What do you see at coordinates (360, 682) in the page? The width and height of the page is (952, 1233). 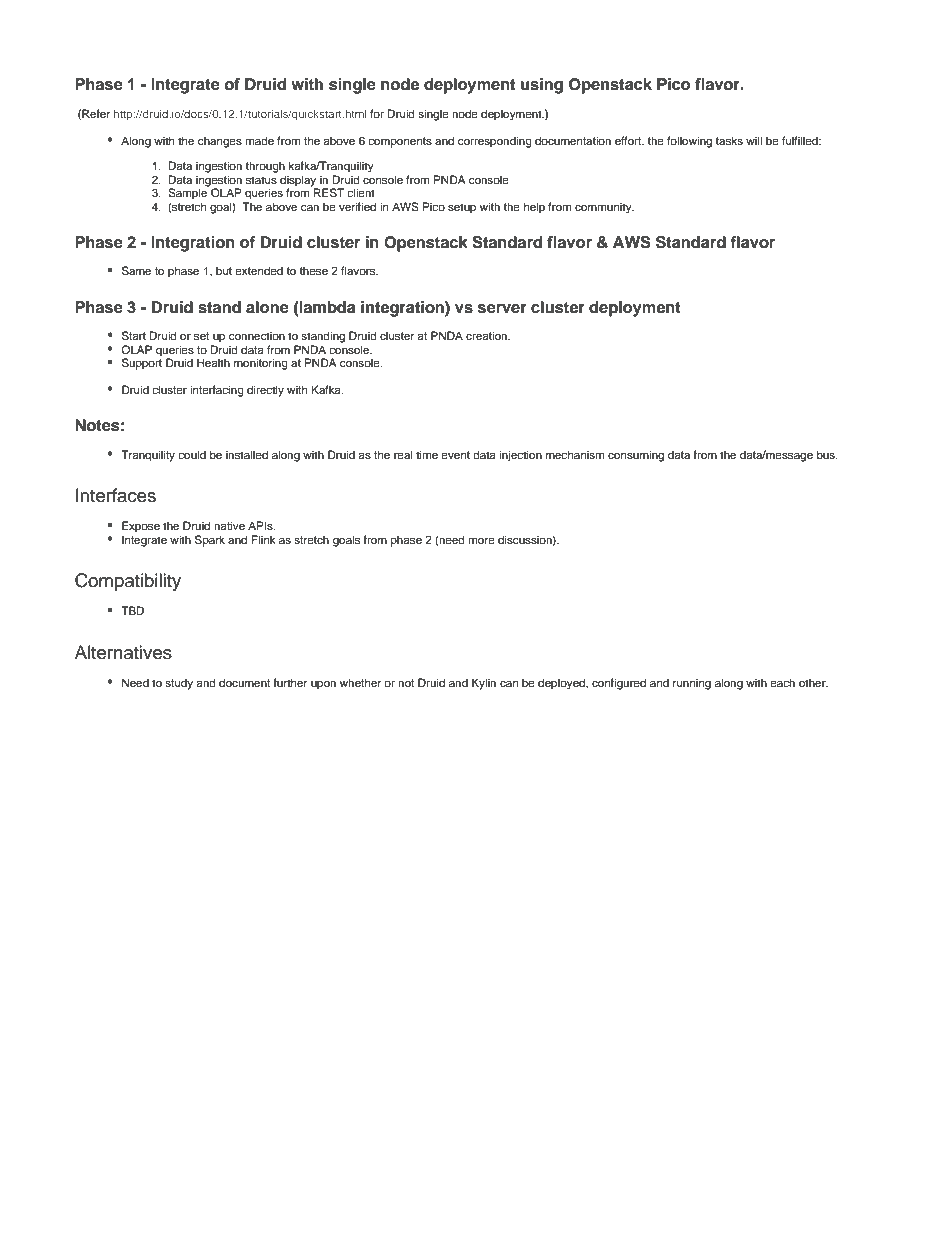 I see `whether` at bounding box center [360, 682].
